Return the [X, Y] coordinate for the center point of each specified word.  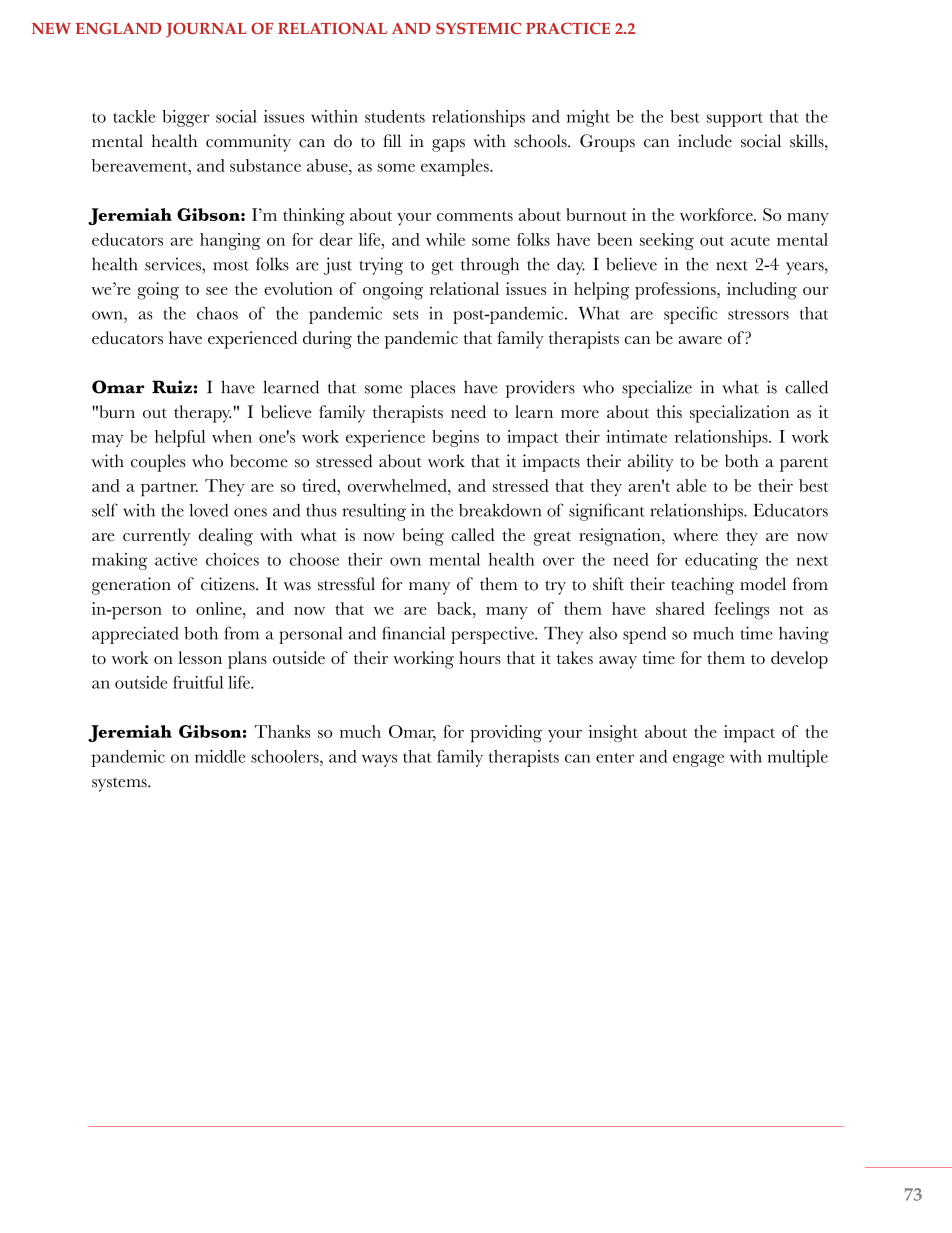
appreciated [135, 635]
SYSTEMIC [478, 28]
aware [700, 340]
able [691, 485]
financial [413, 633]
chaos [217, 313]
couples [158, 463]
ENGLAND [118, 28]
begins [455, 438]
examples [456, 167]
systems [120, 784]
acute [750, 241]
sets [406, 315]
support [735, 120]
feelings [741, 611]
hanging [230, 241]
